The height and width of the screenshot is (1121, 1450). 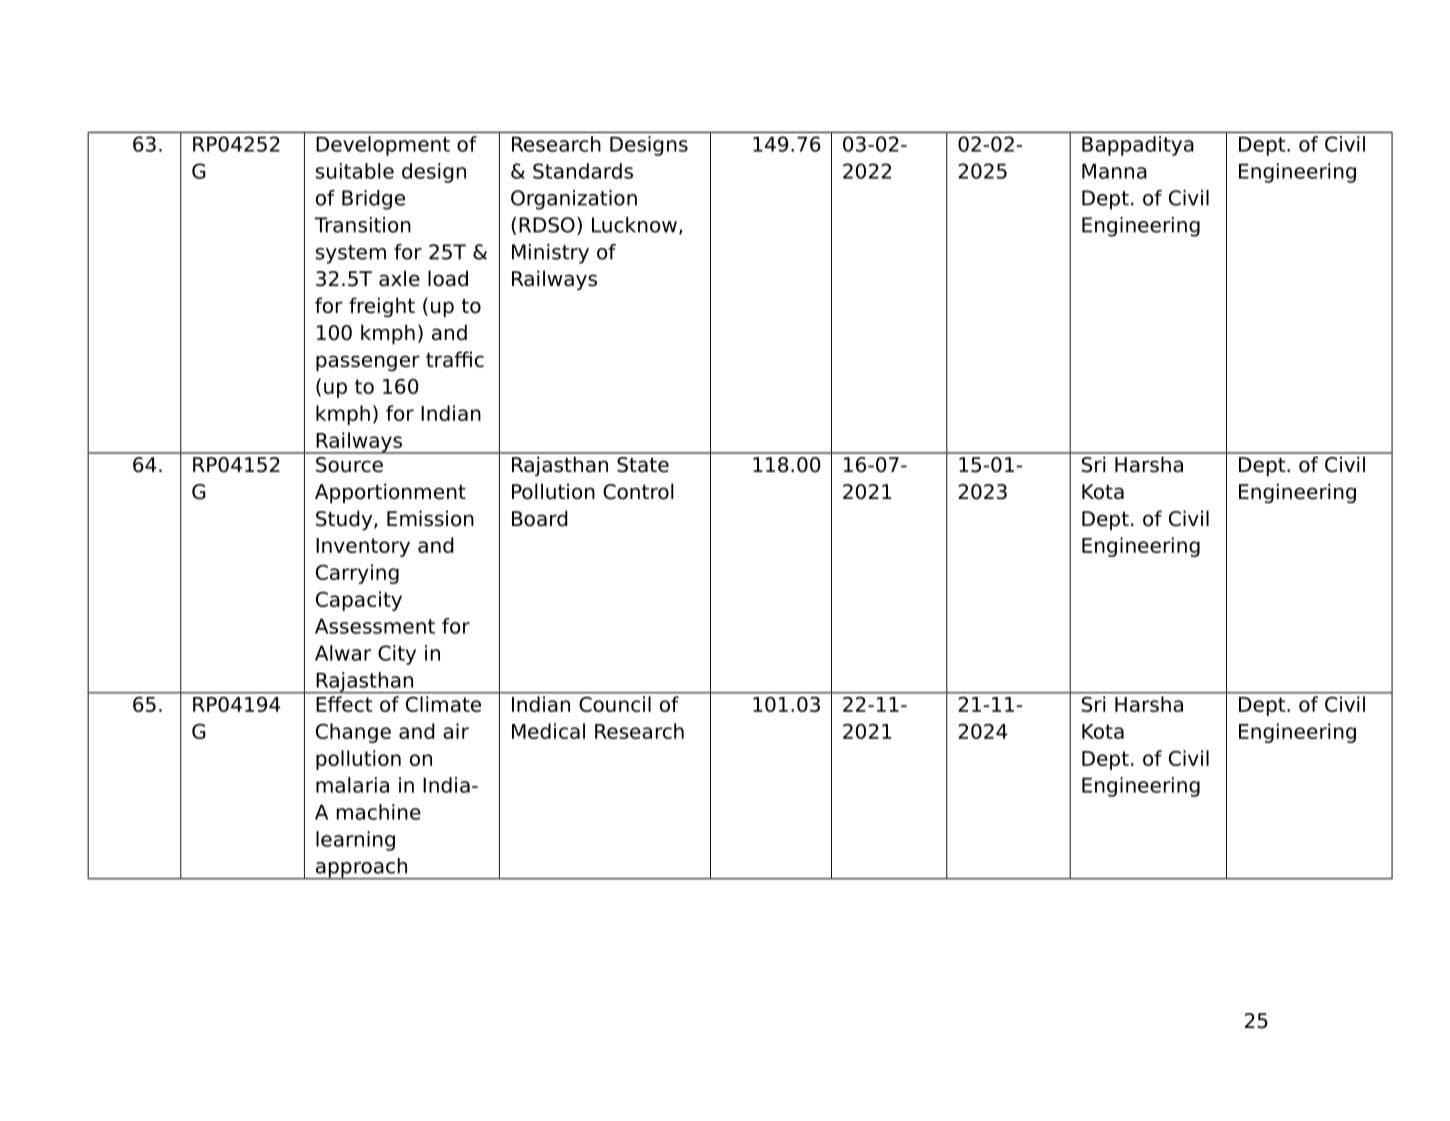 I want to click on Control, so click(x=638, y=491).
